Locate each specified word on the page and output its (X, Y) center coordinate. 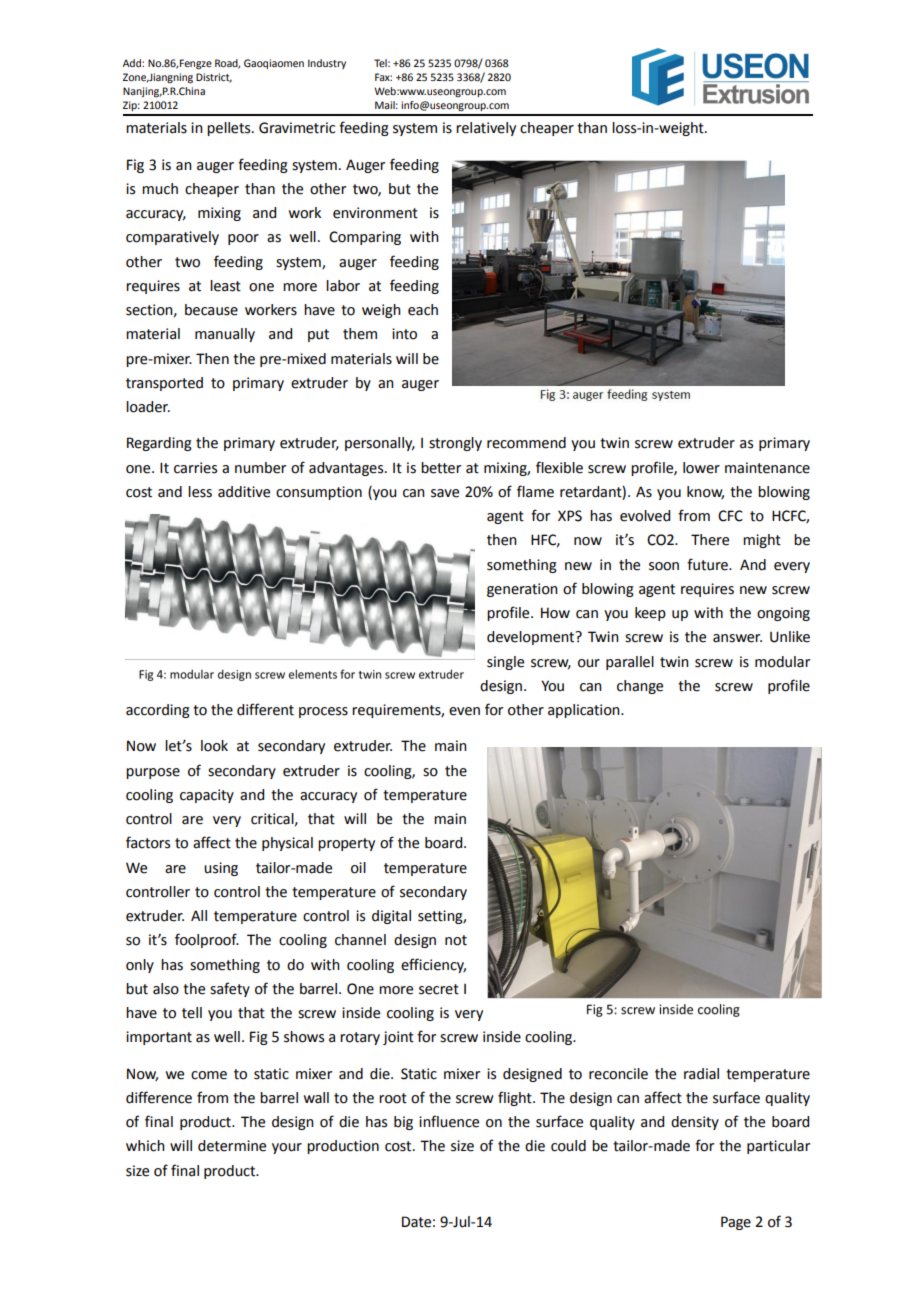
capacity (207, 796)
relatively (486, 129)
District (214, 78)
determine (232, 1146)
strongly (455, 444)
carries (195, 468)
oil (358, 868)
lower (701, 468)
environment (375, 213)
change (640, 687)
